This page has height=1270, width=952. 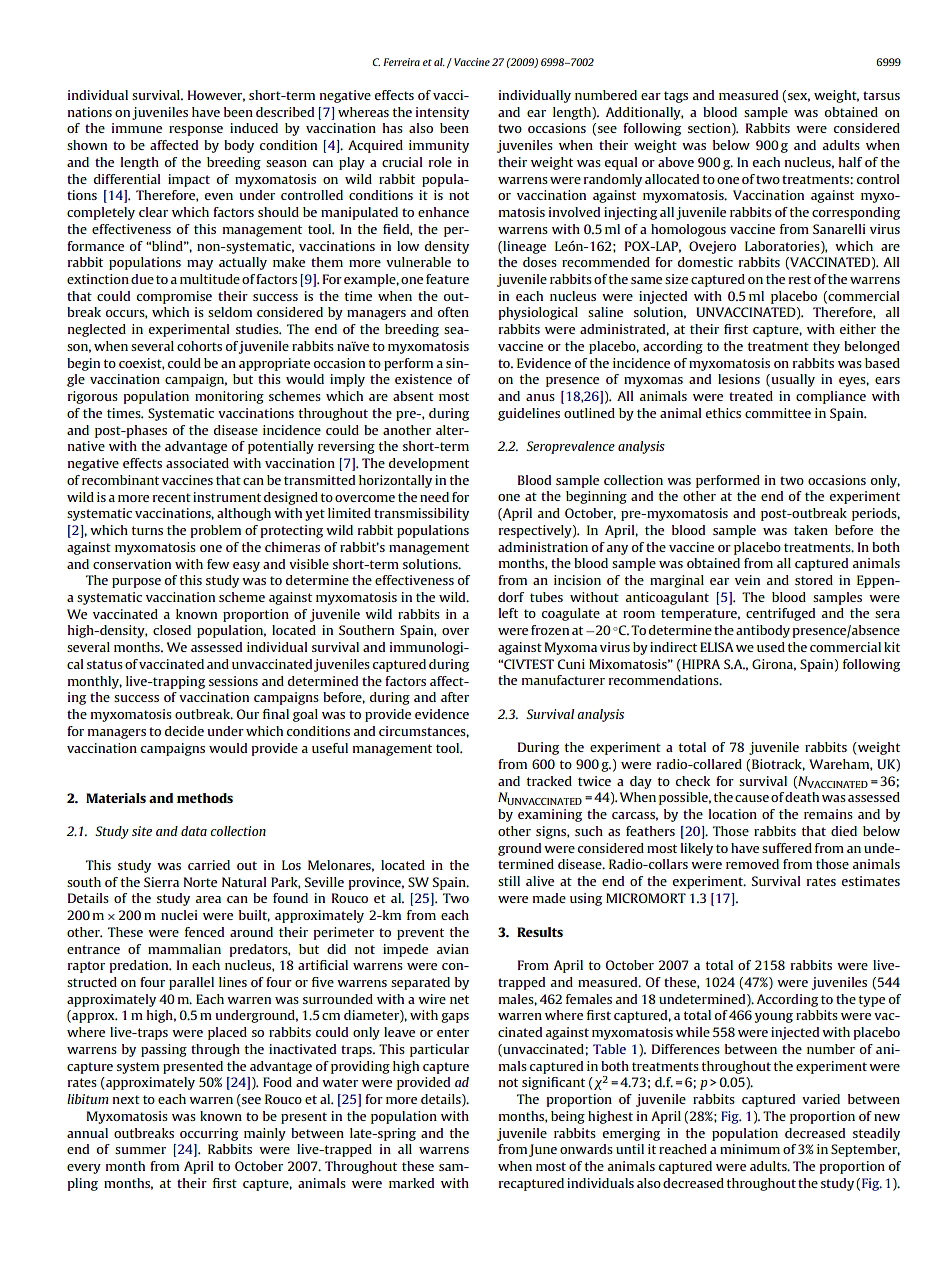 What do you see at coordinates (826, 347) in the page?
I see `they` at bounding box center [826, 347].
